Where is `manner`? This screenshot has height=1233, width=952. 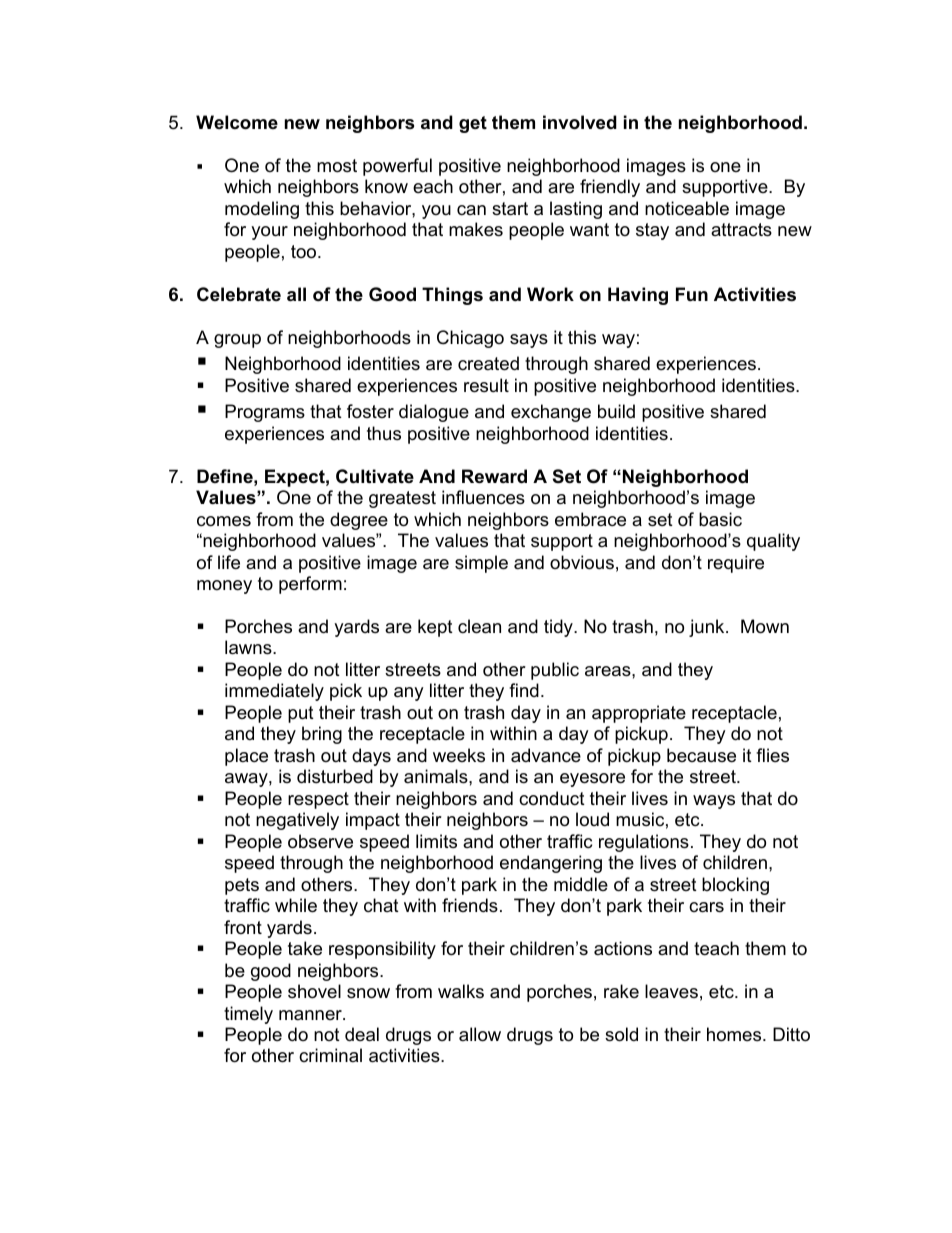
manner is located at coordinates (311, 1015).
